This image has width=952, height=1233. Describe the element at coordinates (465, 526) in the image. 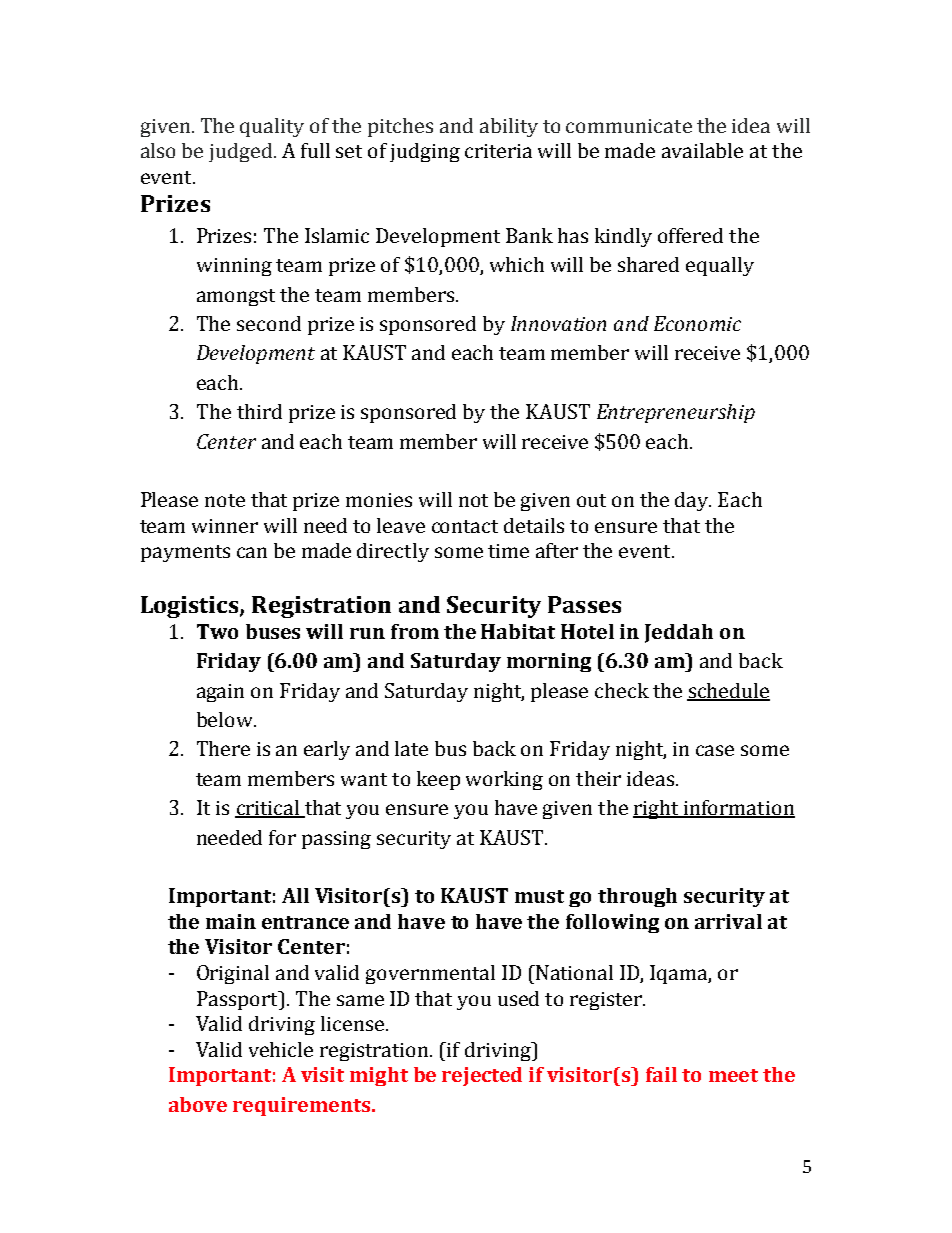

I see `contact` at that location.
